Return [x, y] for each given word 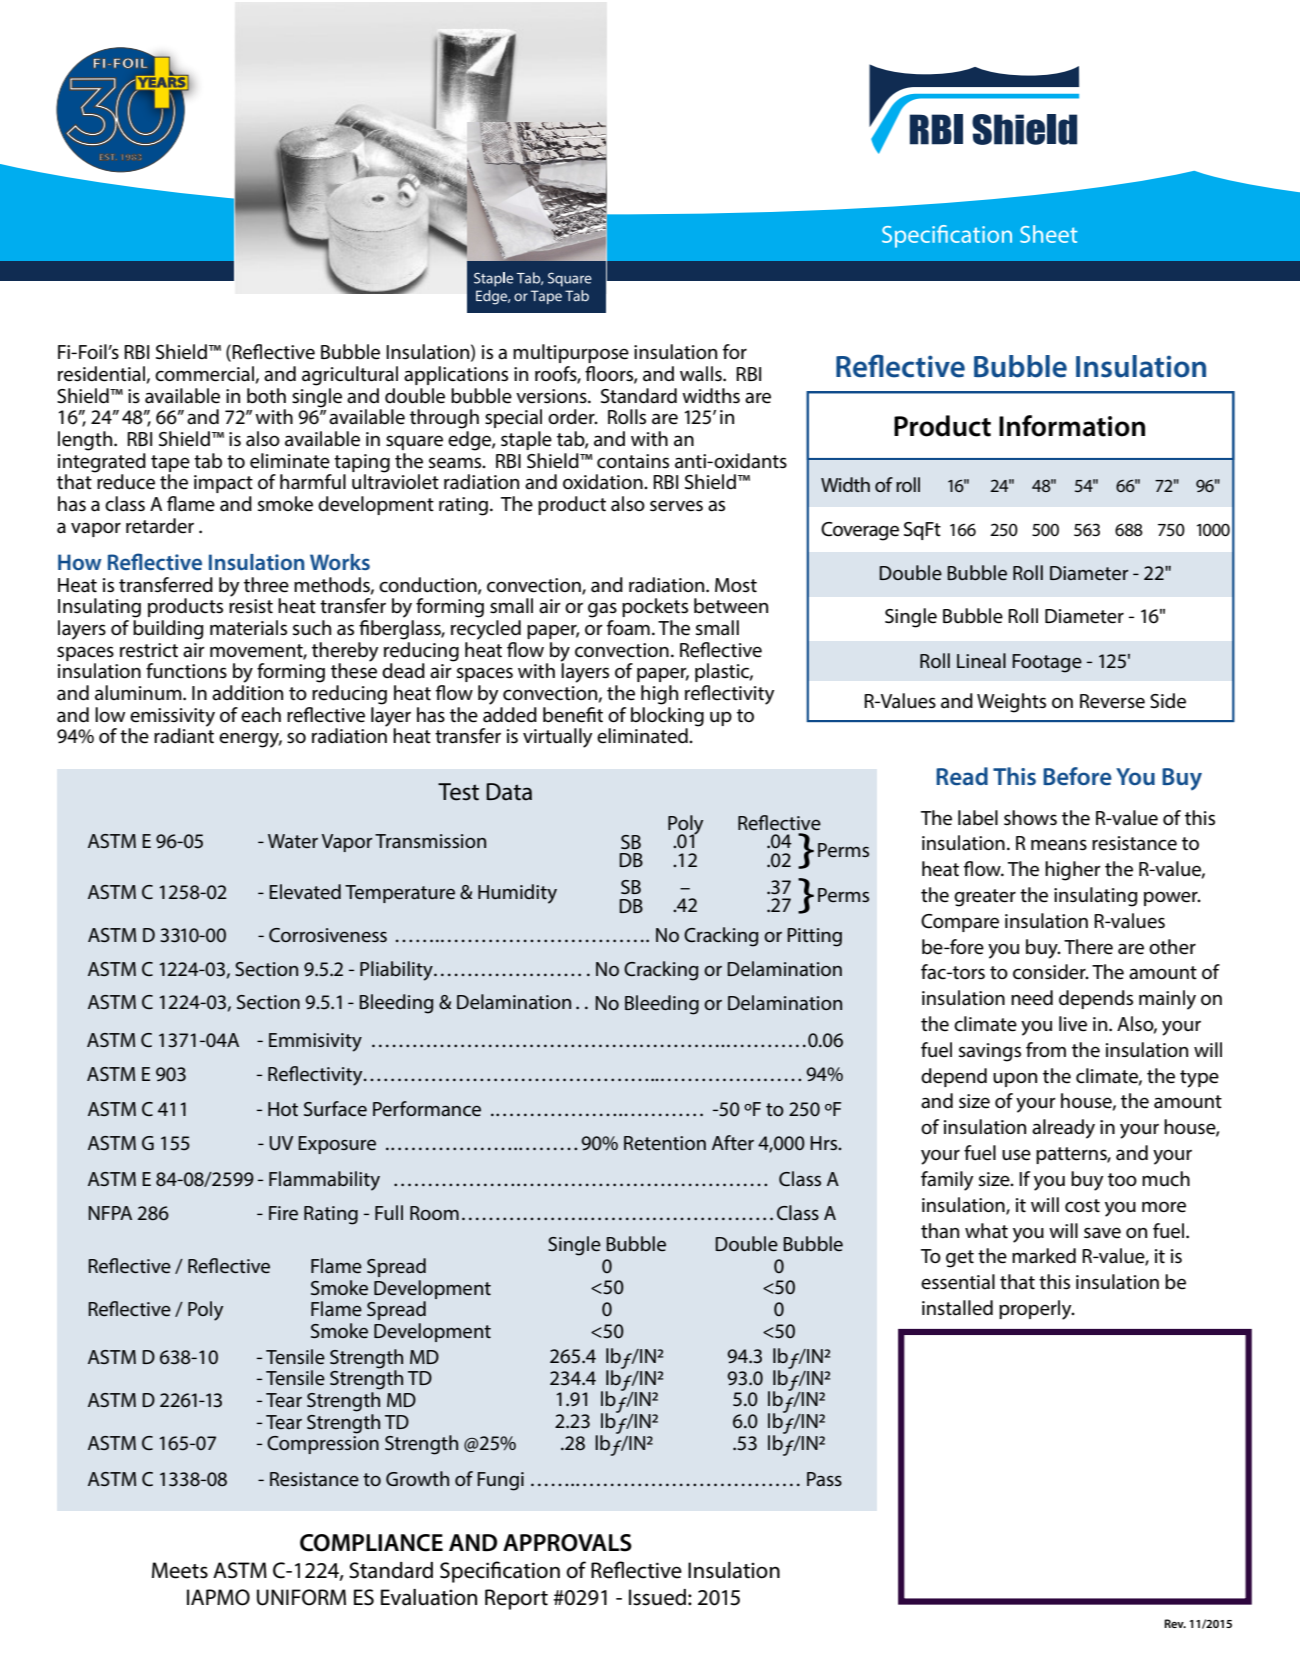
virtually [557, 738]
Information [1072, 426]
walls [702, 374]
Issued [657, 1597]
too [1122, 1179]
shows [1030, 818]
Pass [824, 1479]
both [266, 396]
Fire [283, 1213]
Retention [665, 1143]
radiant [184, 735]
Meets [180, 1570]
